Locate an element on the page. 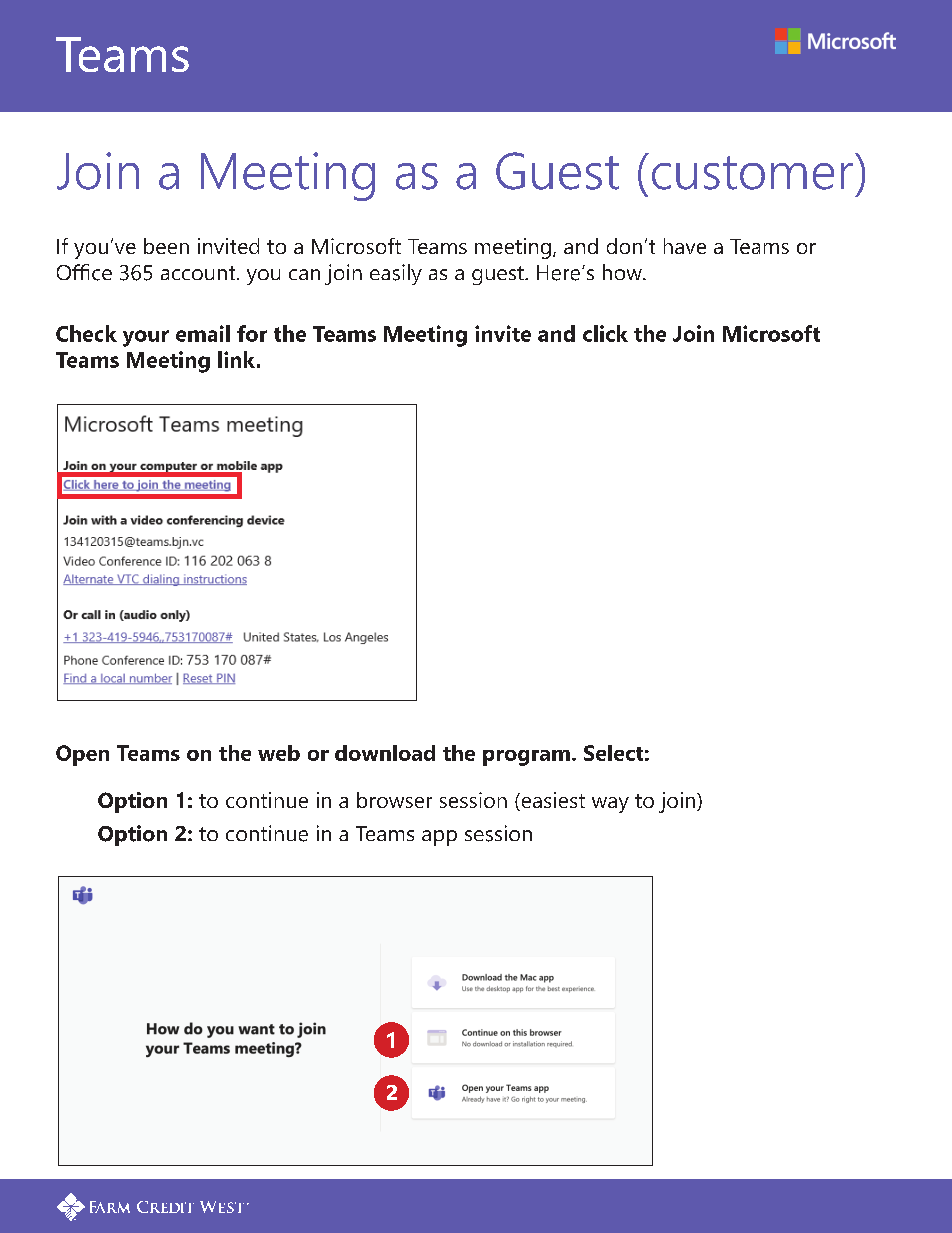  link is located at coordinates (236, 359).
